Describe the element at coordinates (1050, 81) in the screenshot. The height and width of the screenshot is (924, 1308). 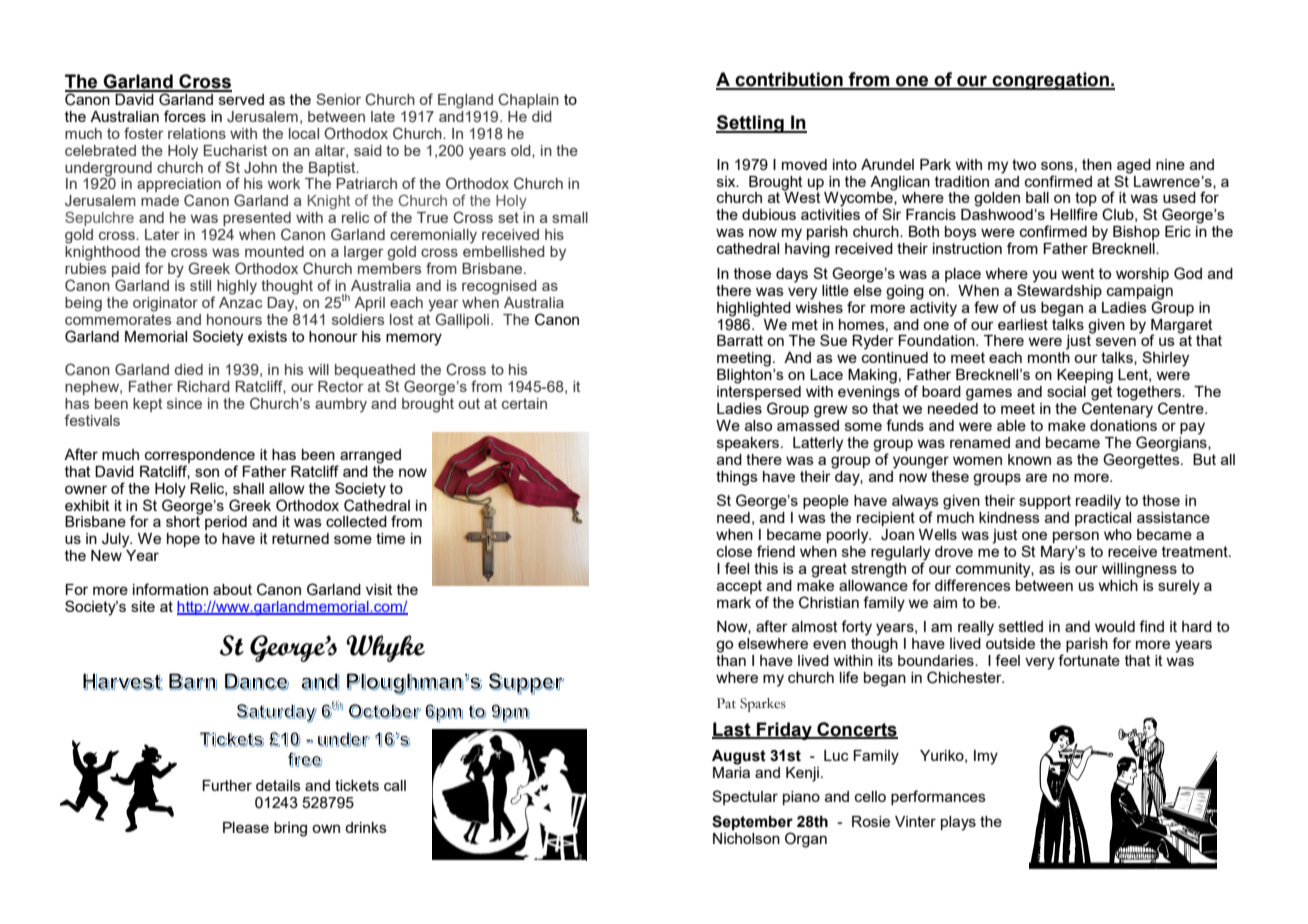
I see `congregation` at that location.
